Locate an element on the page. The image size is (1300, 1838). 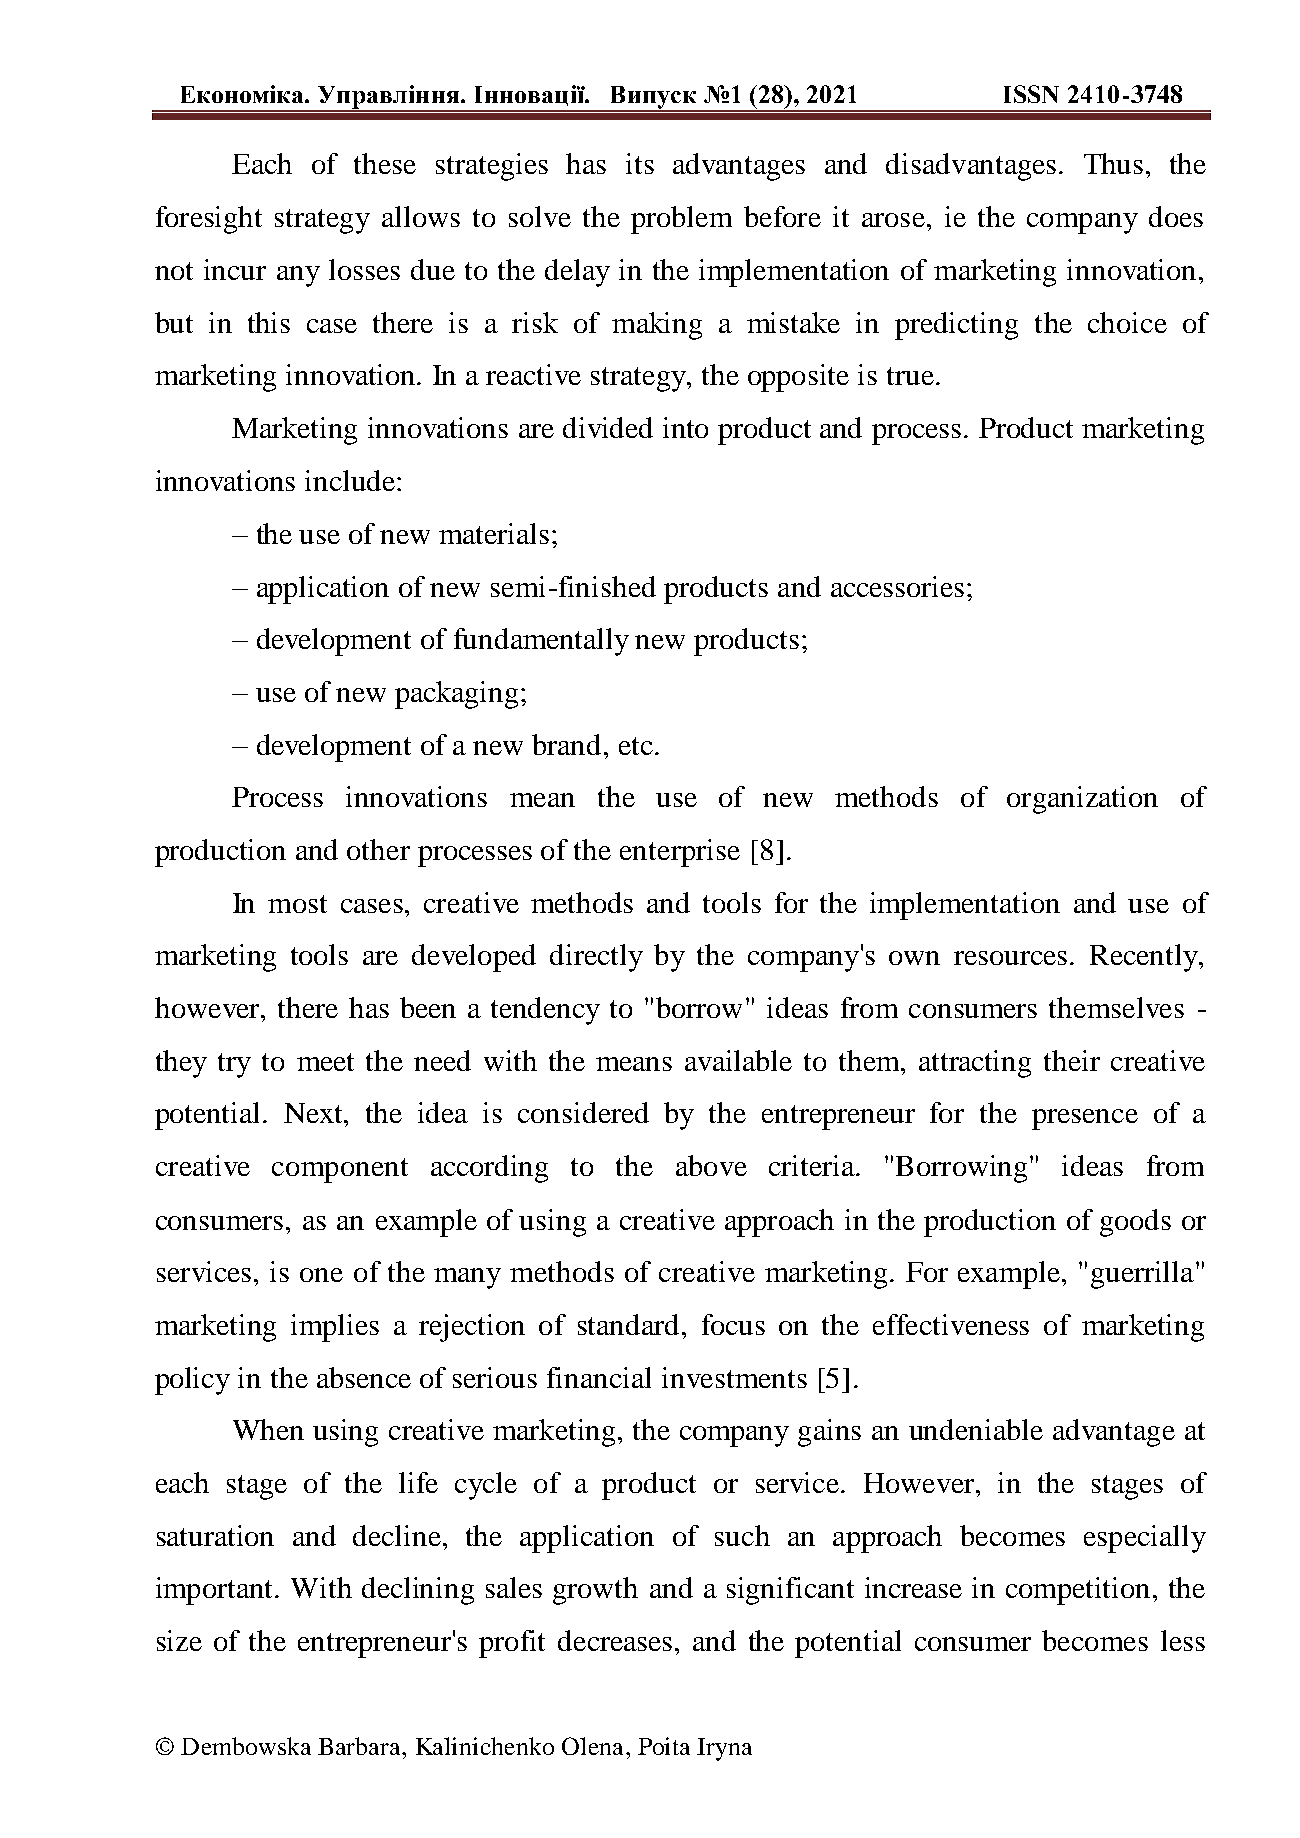
accessories is located at coordinates (897, 586).
